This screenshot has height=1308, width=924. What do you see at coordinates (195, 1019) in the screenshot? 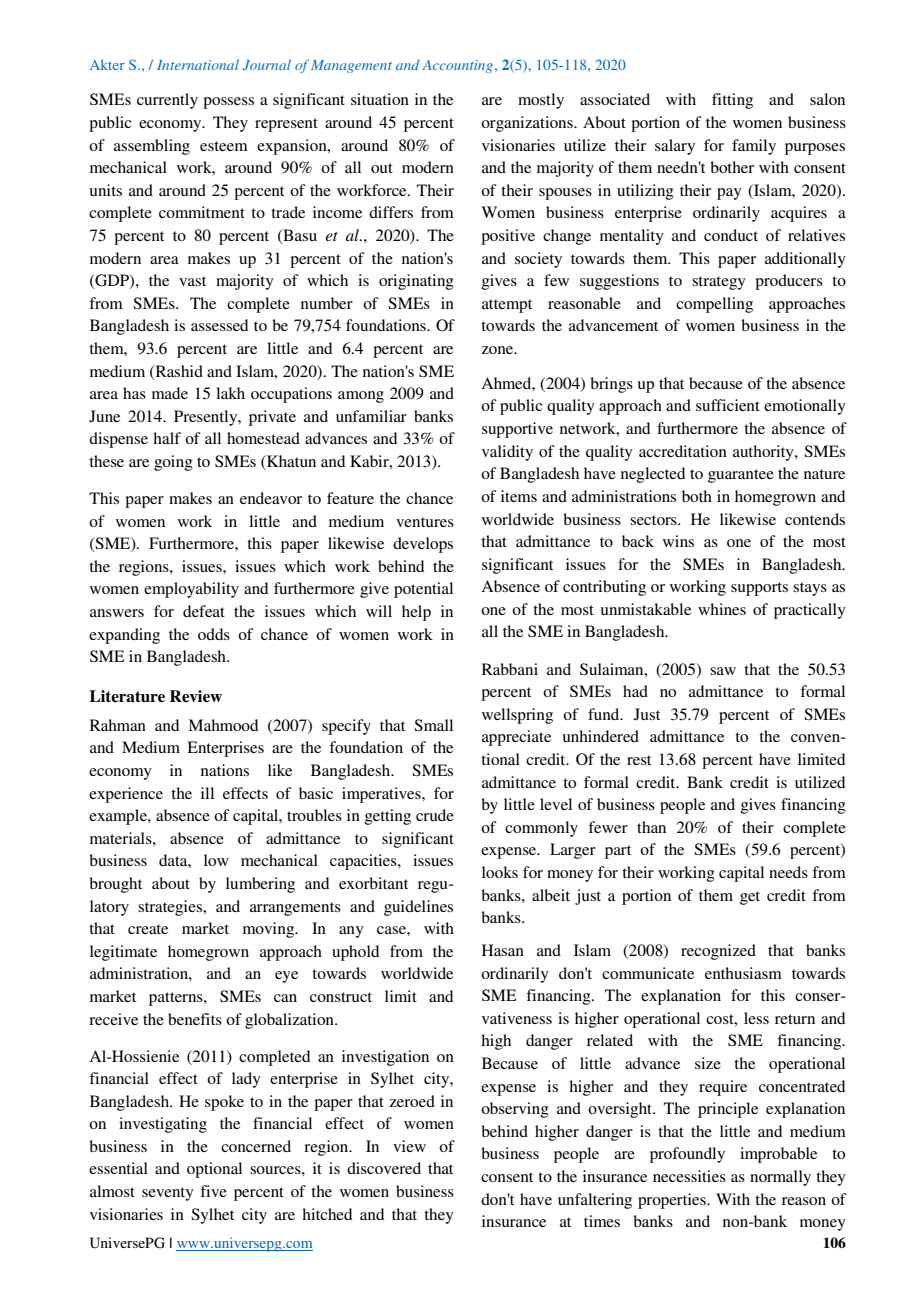
I see `benefits` at bounding box center [195, 1019].
